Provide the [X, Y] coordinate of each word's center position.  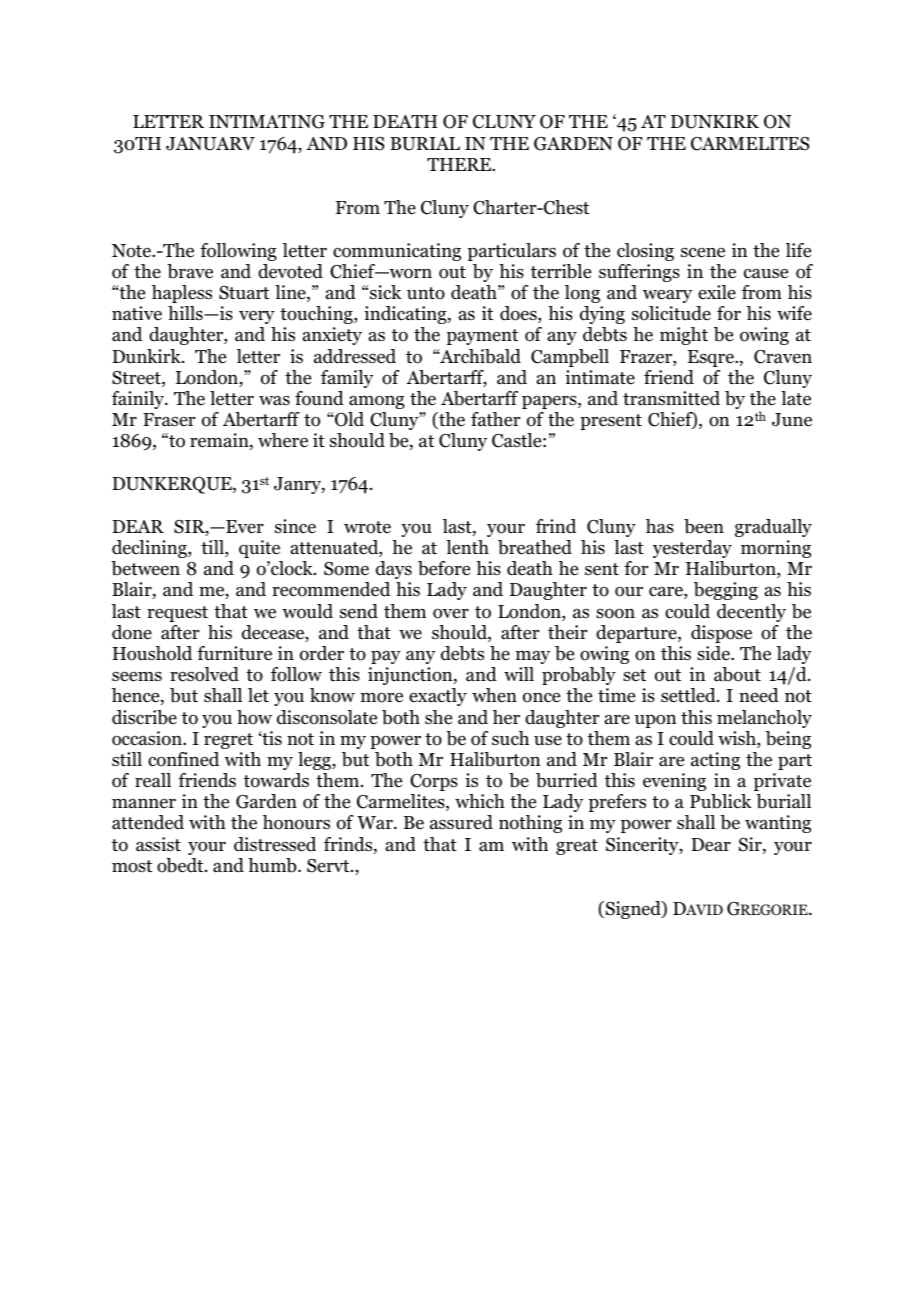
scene [703, 252]
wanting [778, 824]
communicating [397, 252]
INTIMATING [267, 122]
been [704, 526]
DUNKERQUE [173, 485]
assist [158, 844]
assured [461, 822]
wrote [367, 527]
